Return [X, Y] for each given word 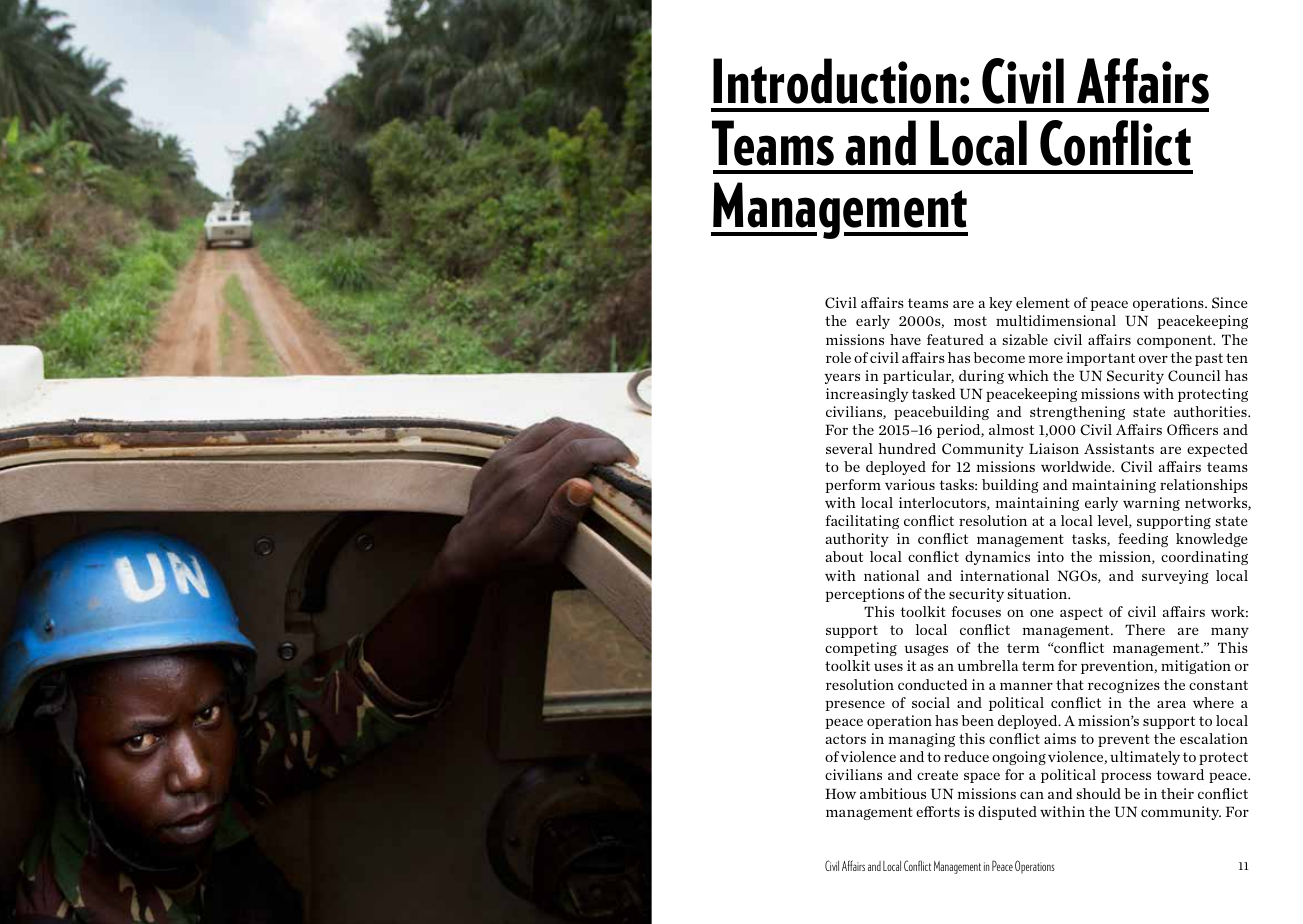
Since [1230, 303]
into [1050, 556]
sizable [1025, 339]
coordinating [1204, 558]
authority [857, 540]
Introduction [835, 81]
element [1043, 302]
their [1177, 793]
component [1176, 341]
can [1032, 795]
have [905, 339]
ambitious [893, 793]
